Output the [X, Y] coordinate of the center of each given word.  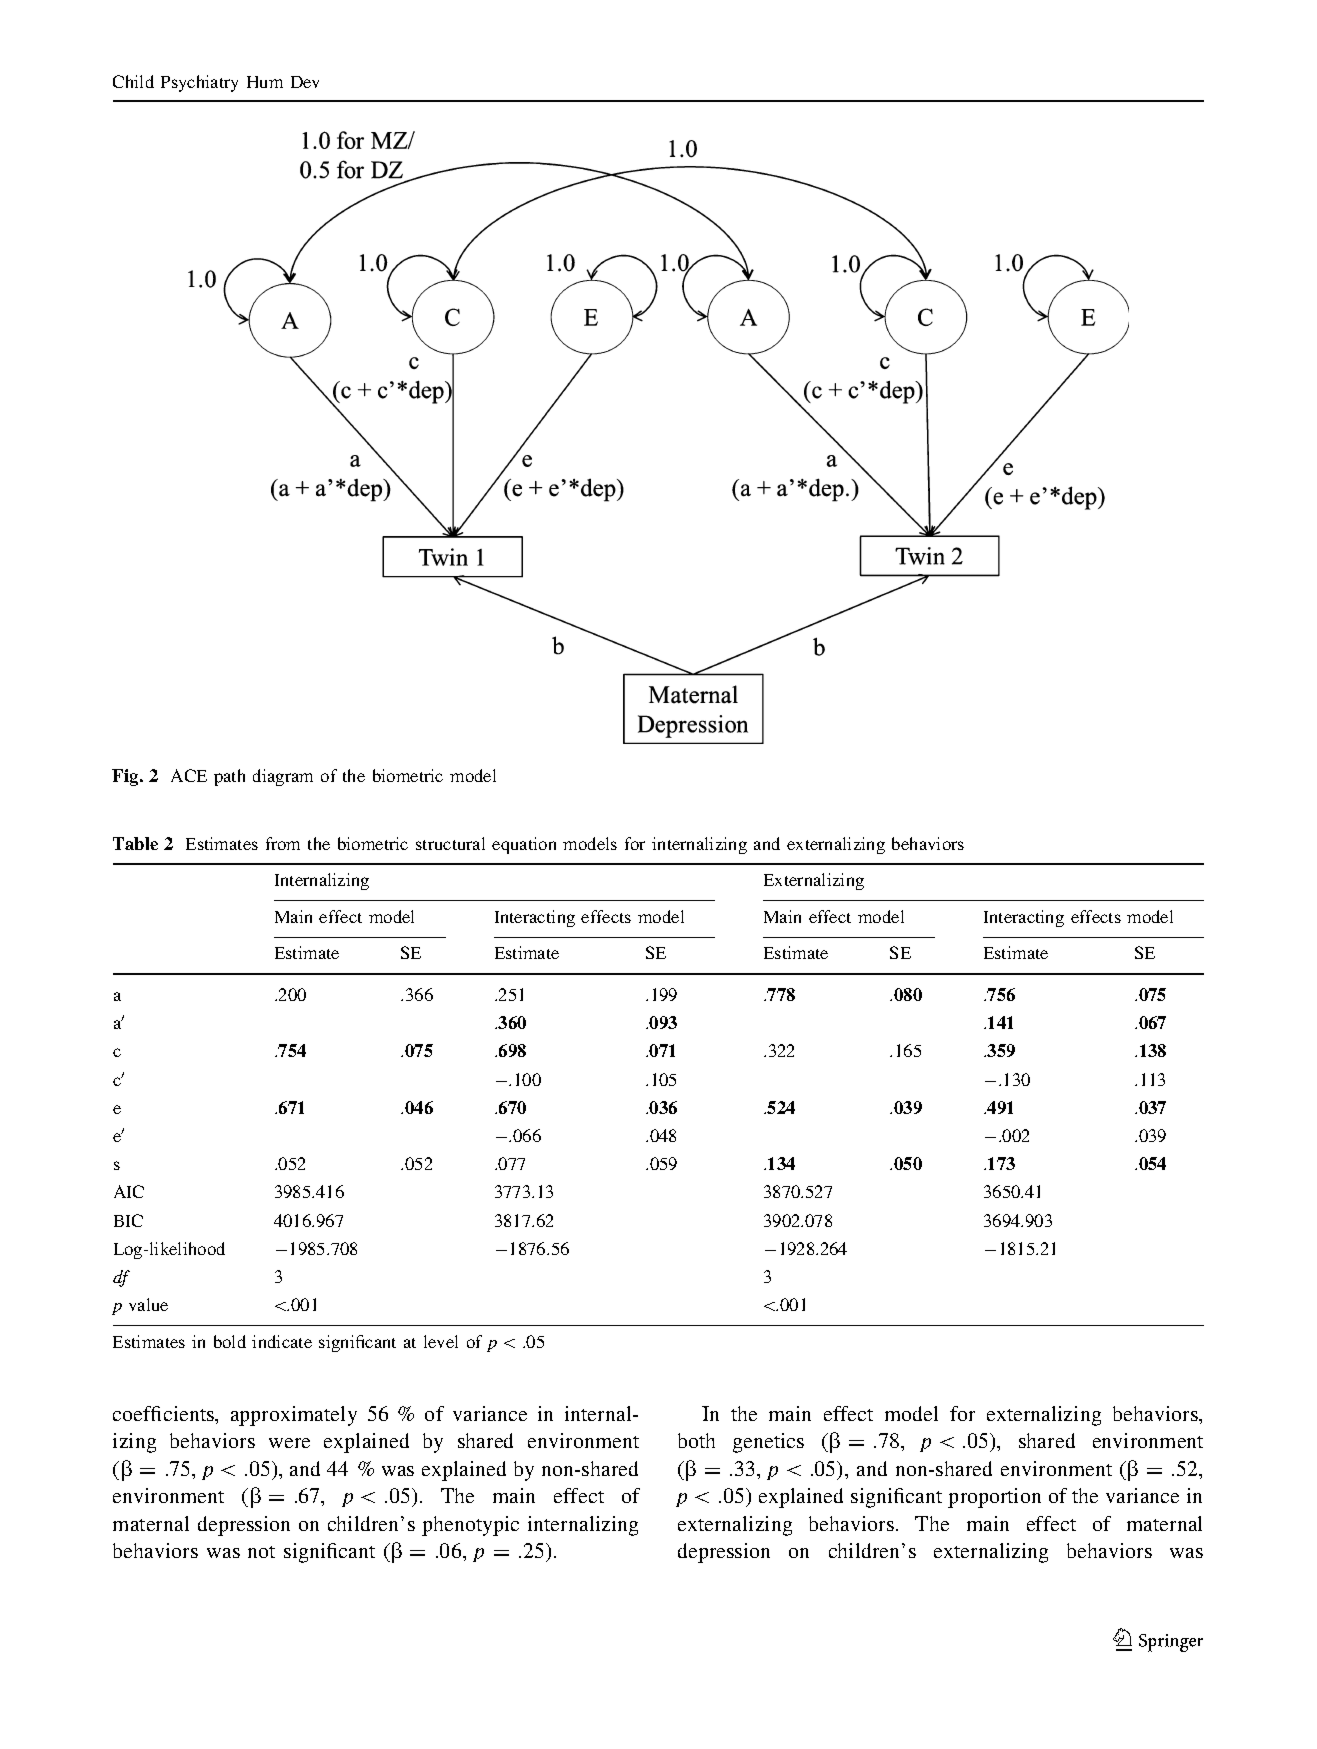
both [696, 1440]
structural [450, 843]
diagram [283, 777]
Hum [265, 82]
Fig [126, 777]
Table [135, 843]
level [441, 1341]
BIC [128, 1220]
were [289, 1443]
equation [524, 845]
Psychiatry [199, 83]
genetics [768, 1443]
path [229, 777]
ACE [189, 775]
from [283, 843]
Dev [305, 82]
